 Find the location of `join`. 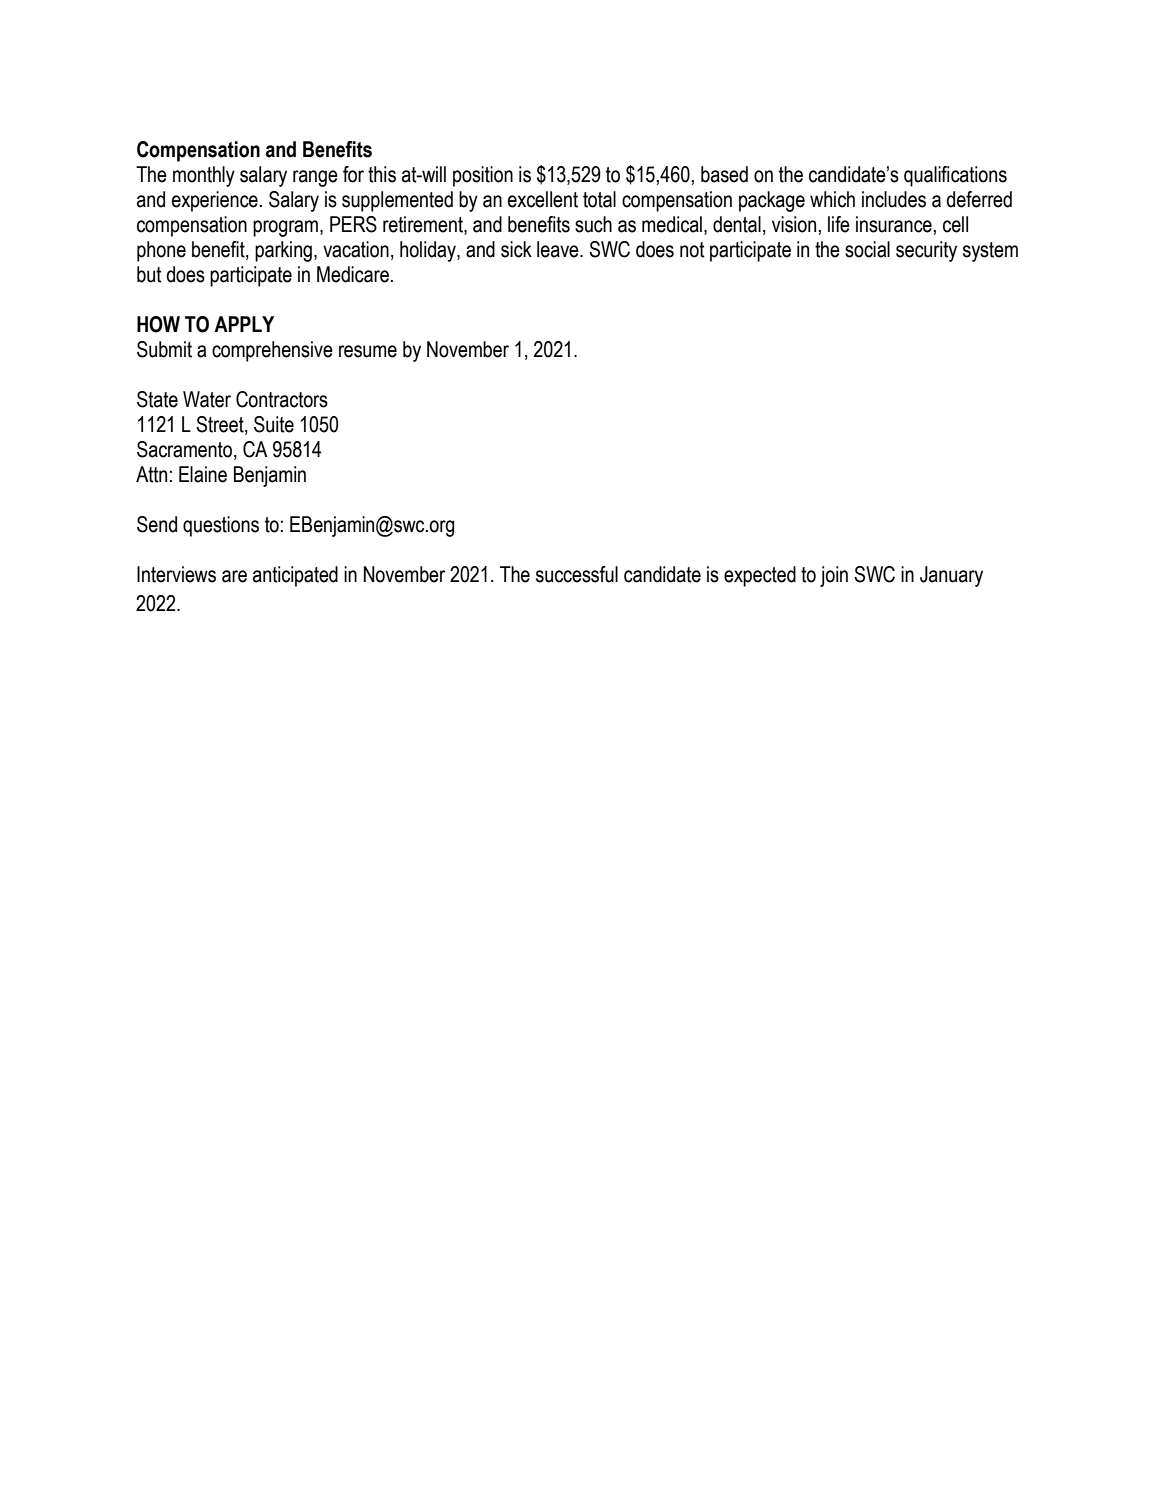

join is located at coordinates (834, 576).
